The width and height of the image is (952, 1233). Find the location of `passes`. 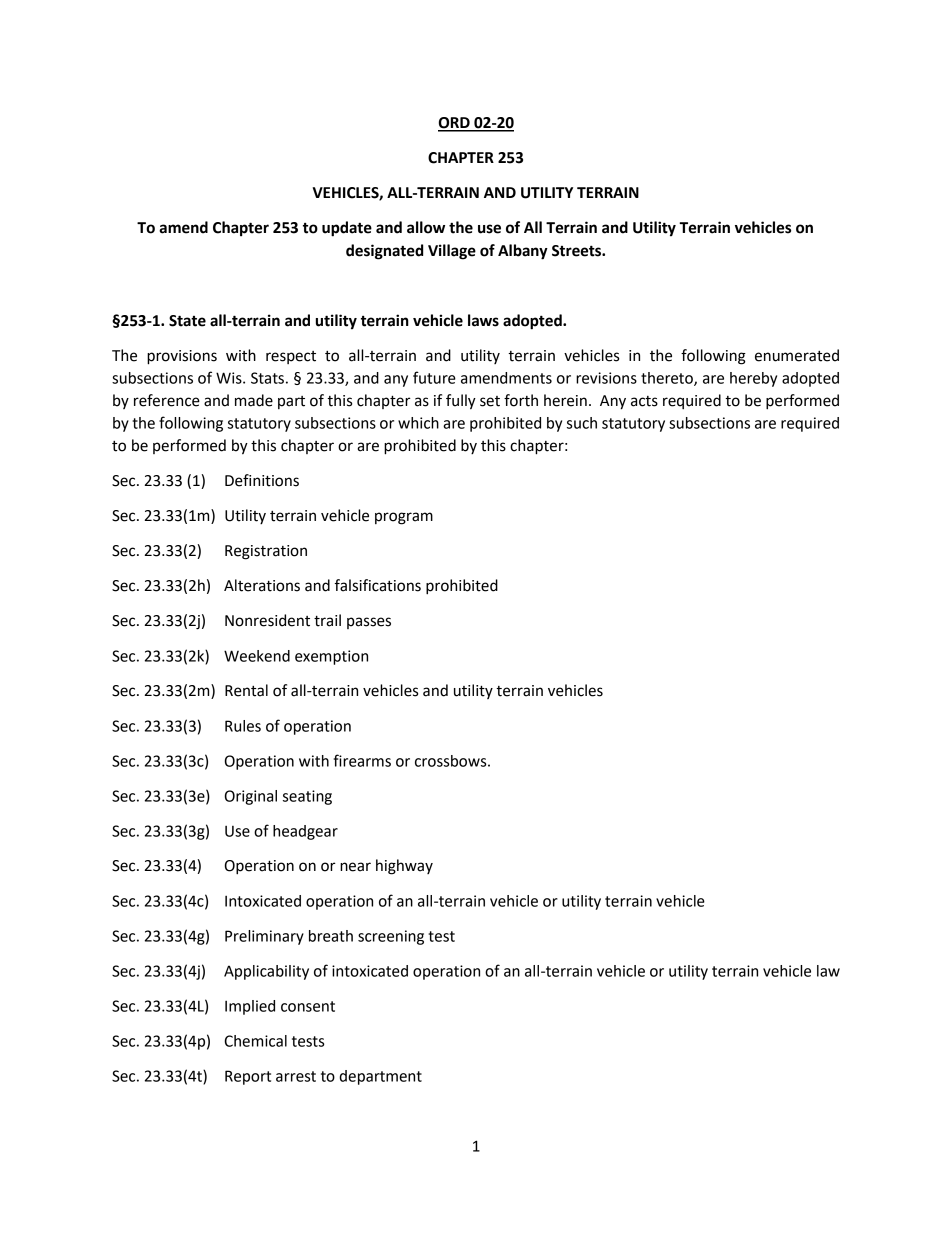

passes is located at coordinates (369, 623).
